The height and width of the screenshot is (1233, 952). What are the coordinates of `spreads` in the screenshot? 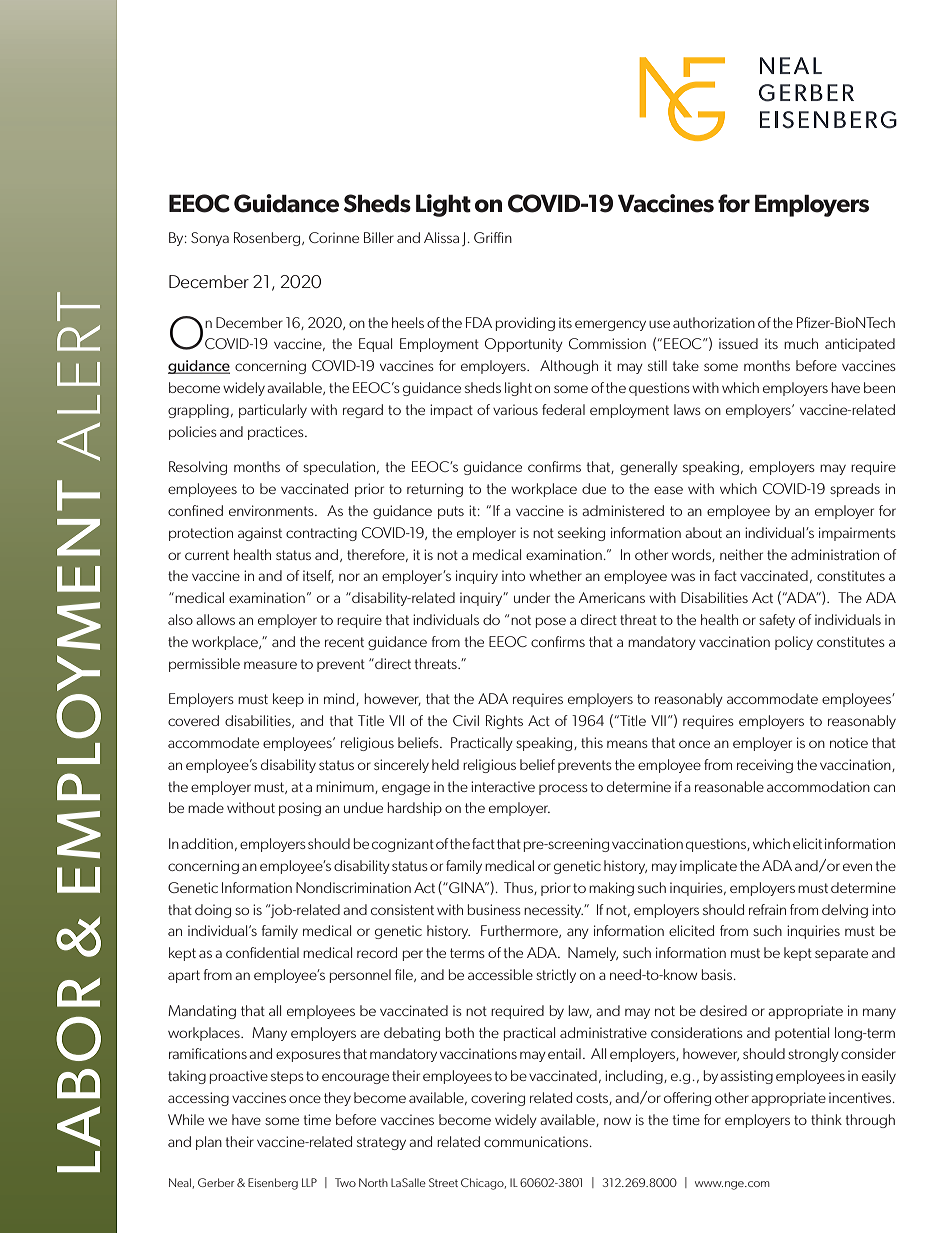 It's located at (855, 490).
